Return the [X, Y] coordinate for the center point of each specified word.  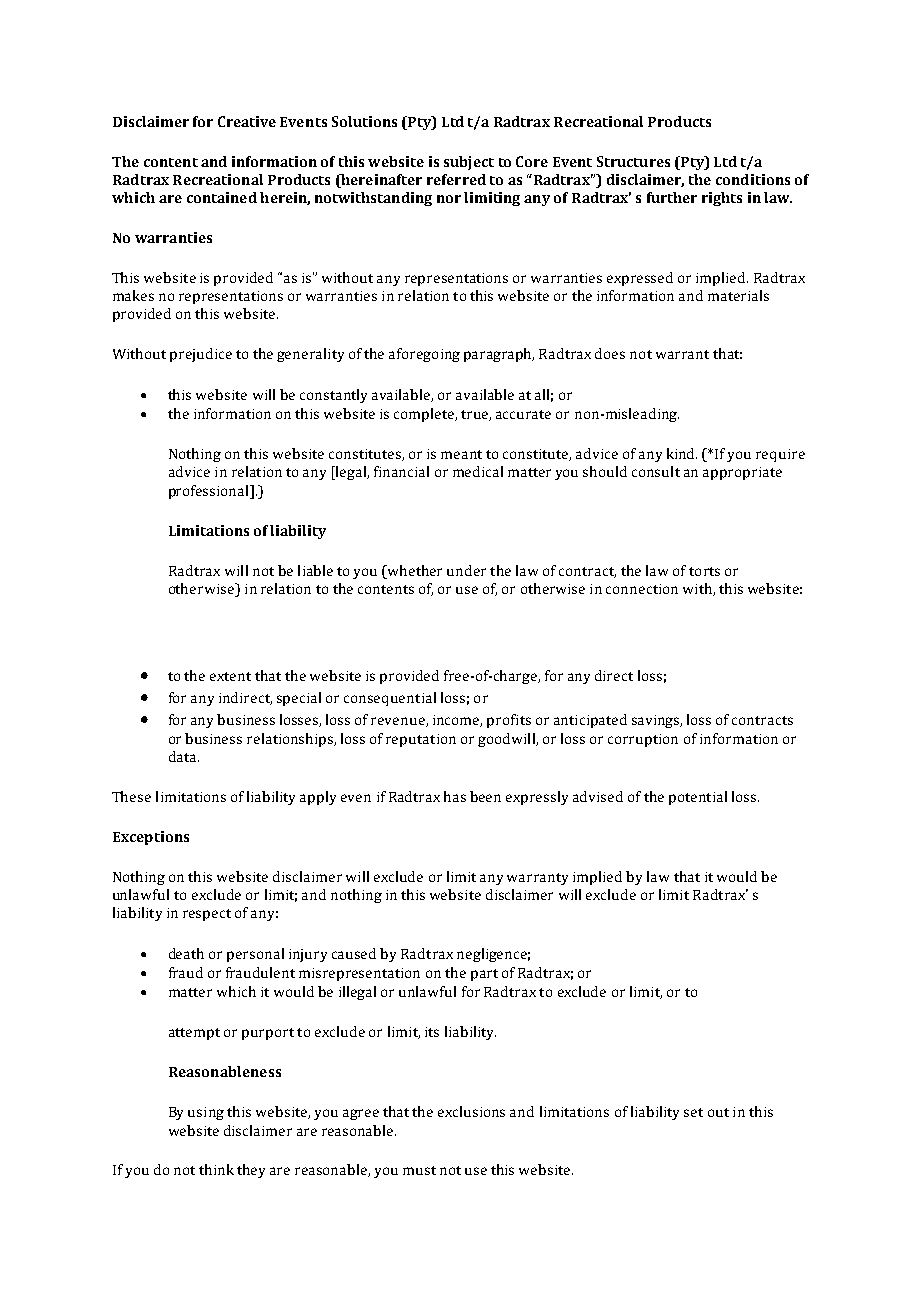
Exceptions [151, 838]
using [206, 1113]
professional [210, 492]
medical [478, 471]
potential [698, 798]
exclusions [471, 1111]
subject [469, 163]
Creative [247, 121]
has [455, 796]
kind [682, 453]
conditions [753, 179]
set [693, 1112]
